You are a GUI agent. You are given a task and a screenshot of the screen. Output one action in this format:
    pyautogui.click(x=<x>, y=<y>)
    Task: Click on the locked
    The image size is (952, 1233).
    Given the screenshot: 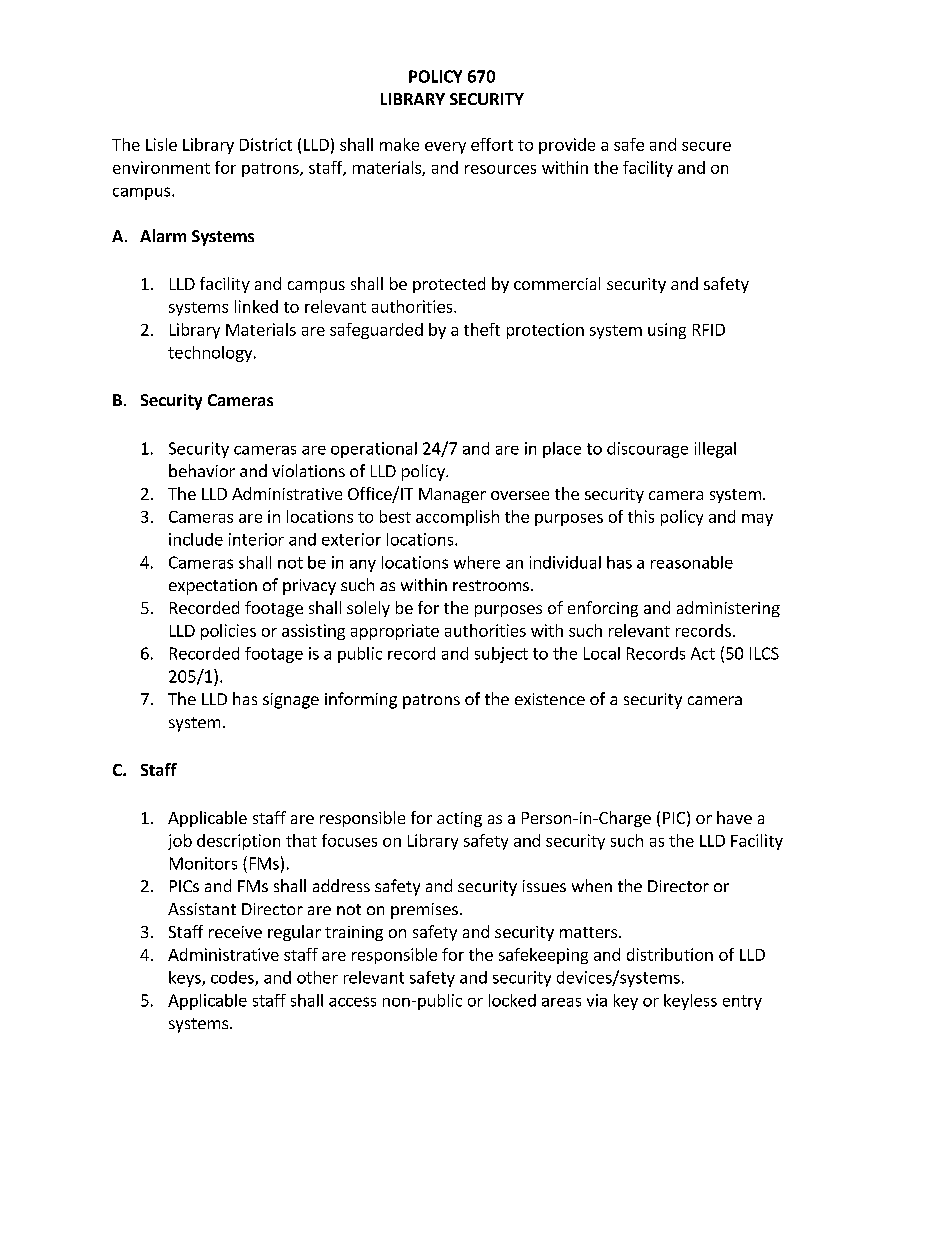 What is the action you would take?
    pyautogui.click(x=512, y=1000)
